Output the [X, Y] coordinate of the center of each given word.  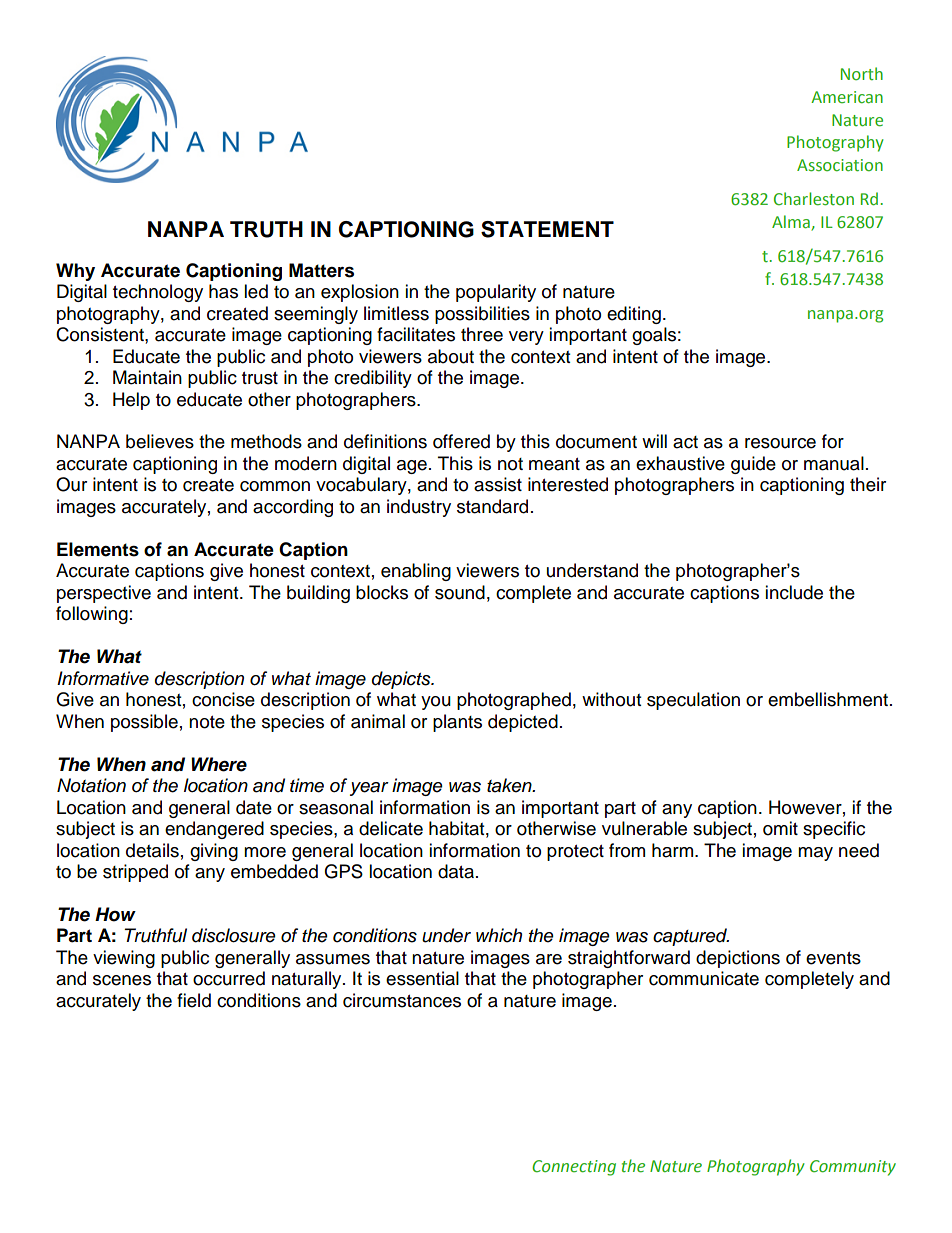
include [794, 592]
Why [75, 272]
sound [460, 592]
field [194, 1000]
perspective [104, 594]
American [847, 97]
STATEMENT [547, 229]
